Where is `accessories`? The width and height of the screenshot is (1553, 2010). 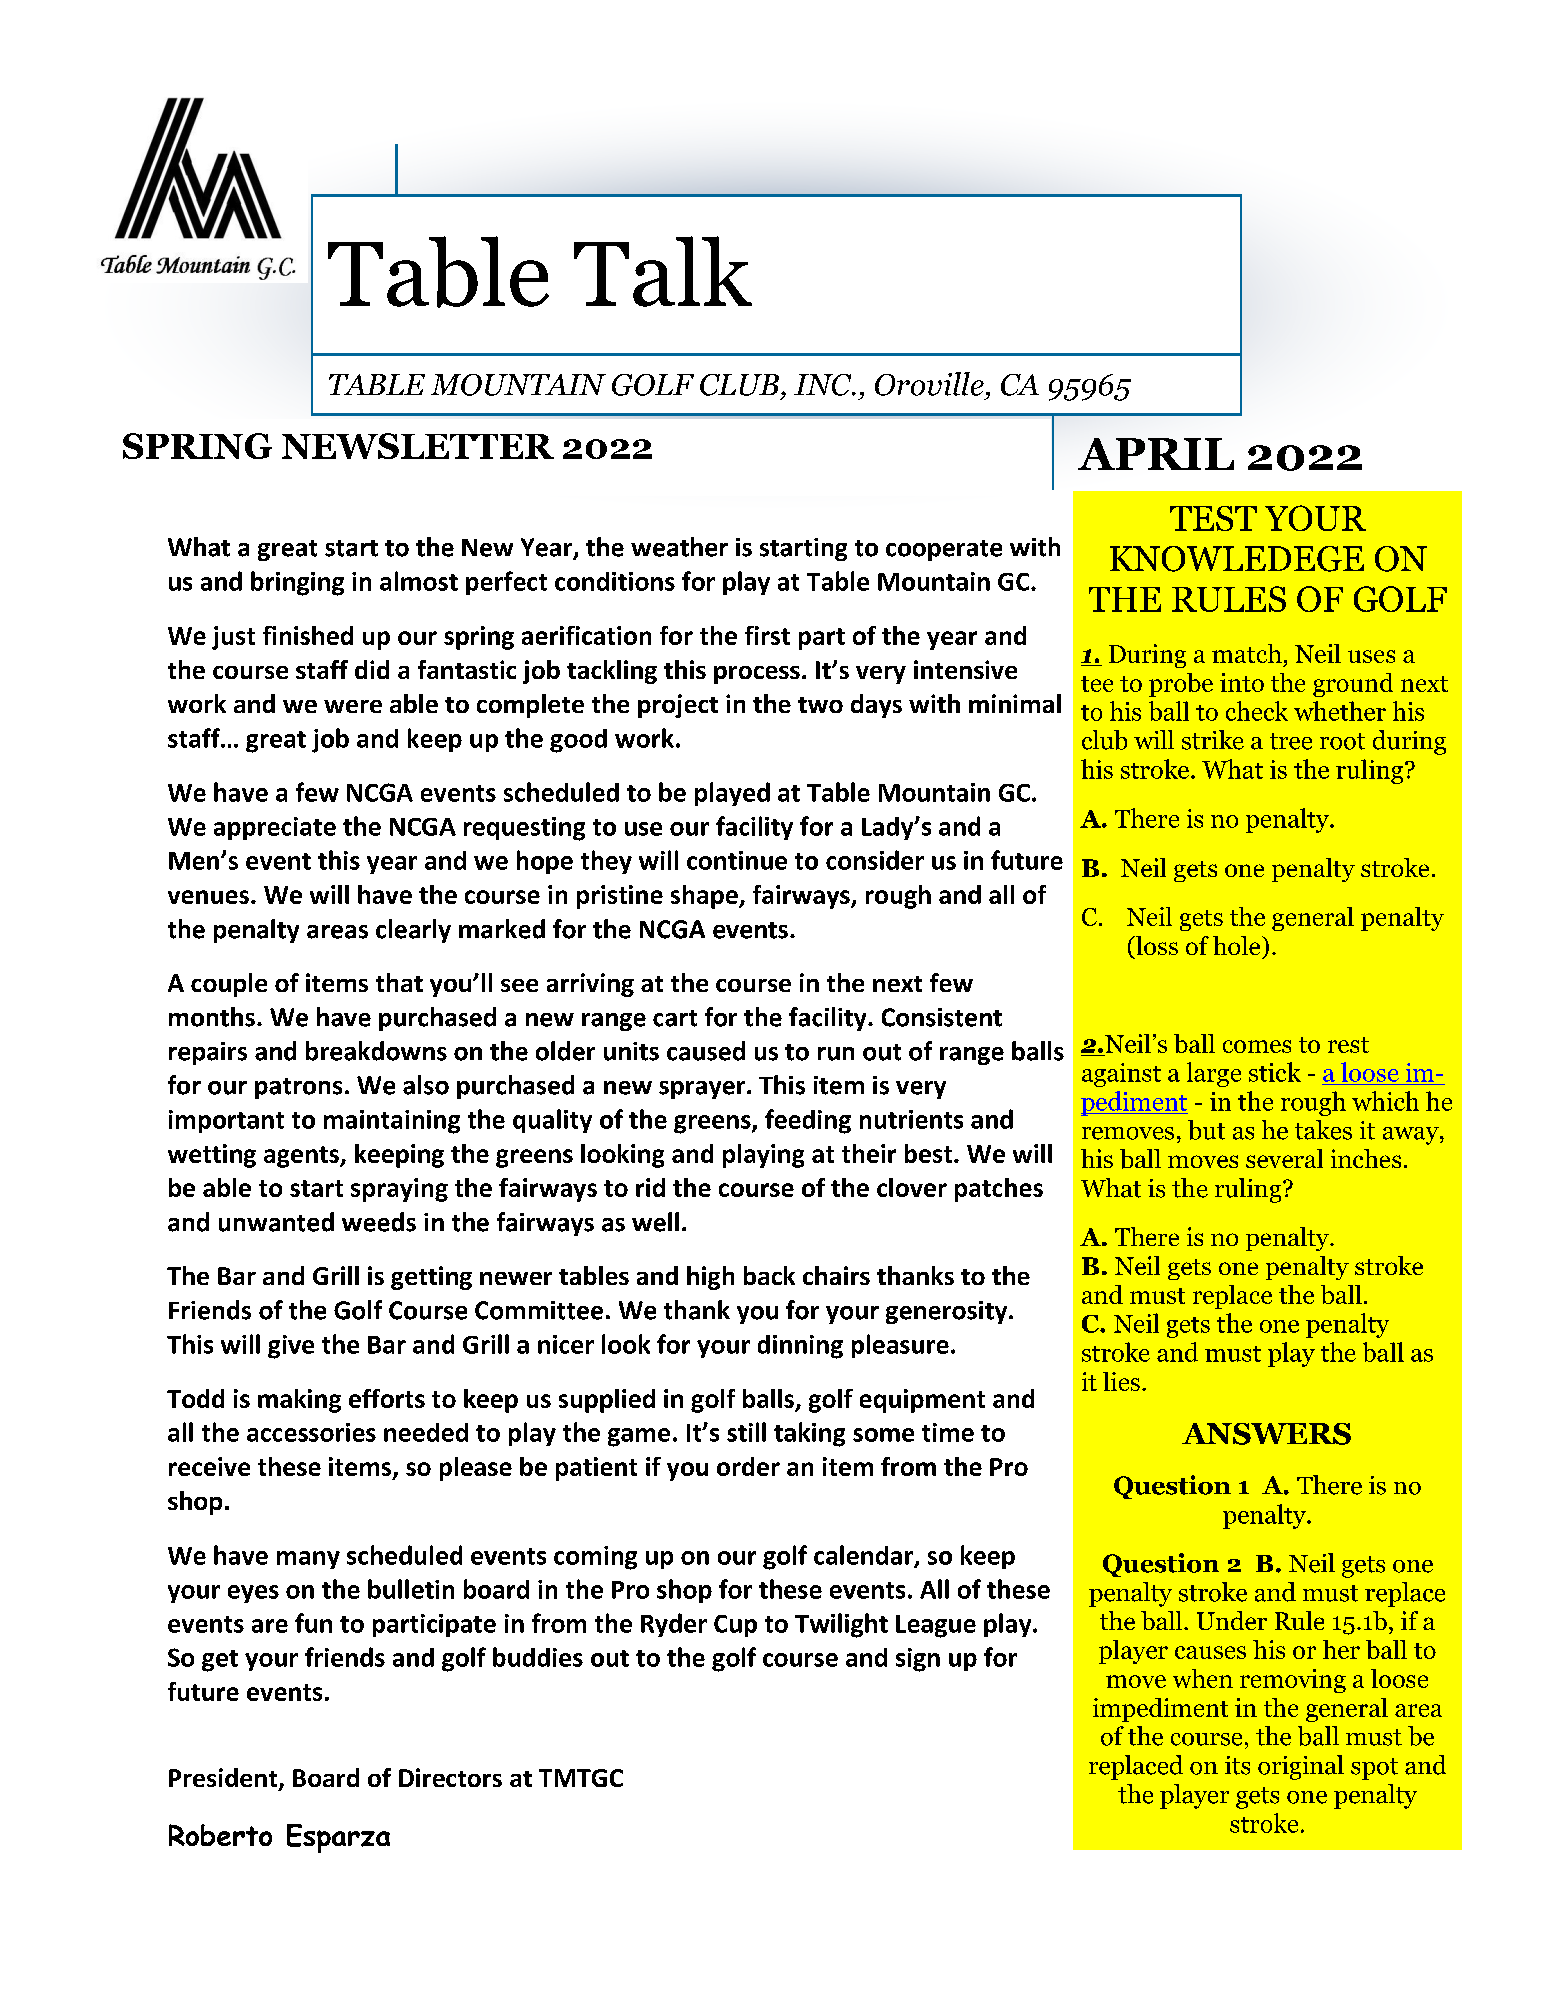 accessories is located at coordinates (311, 1432).
